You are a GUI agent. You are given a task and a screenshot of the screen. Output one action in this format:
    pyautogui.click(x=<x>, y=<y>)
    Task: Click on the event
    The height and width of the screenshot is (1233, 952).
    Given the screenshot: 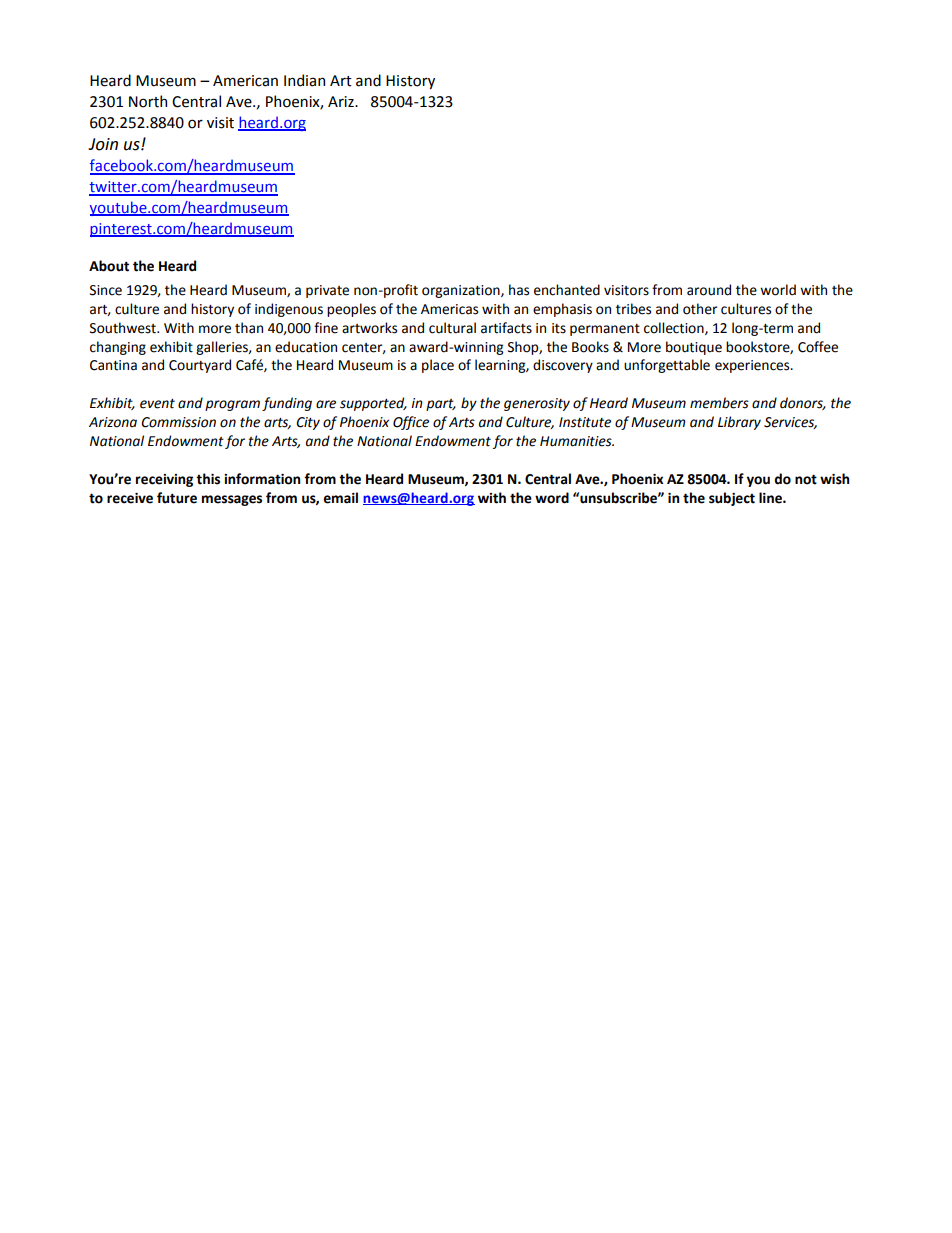 What is the action you would take?
    pyautogui.click(x=157, y=404)
